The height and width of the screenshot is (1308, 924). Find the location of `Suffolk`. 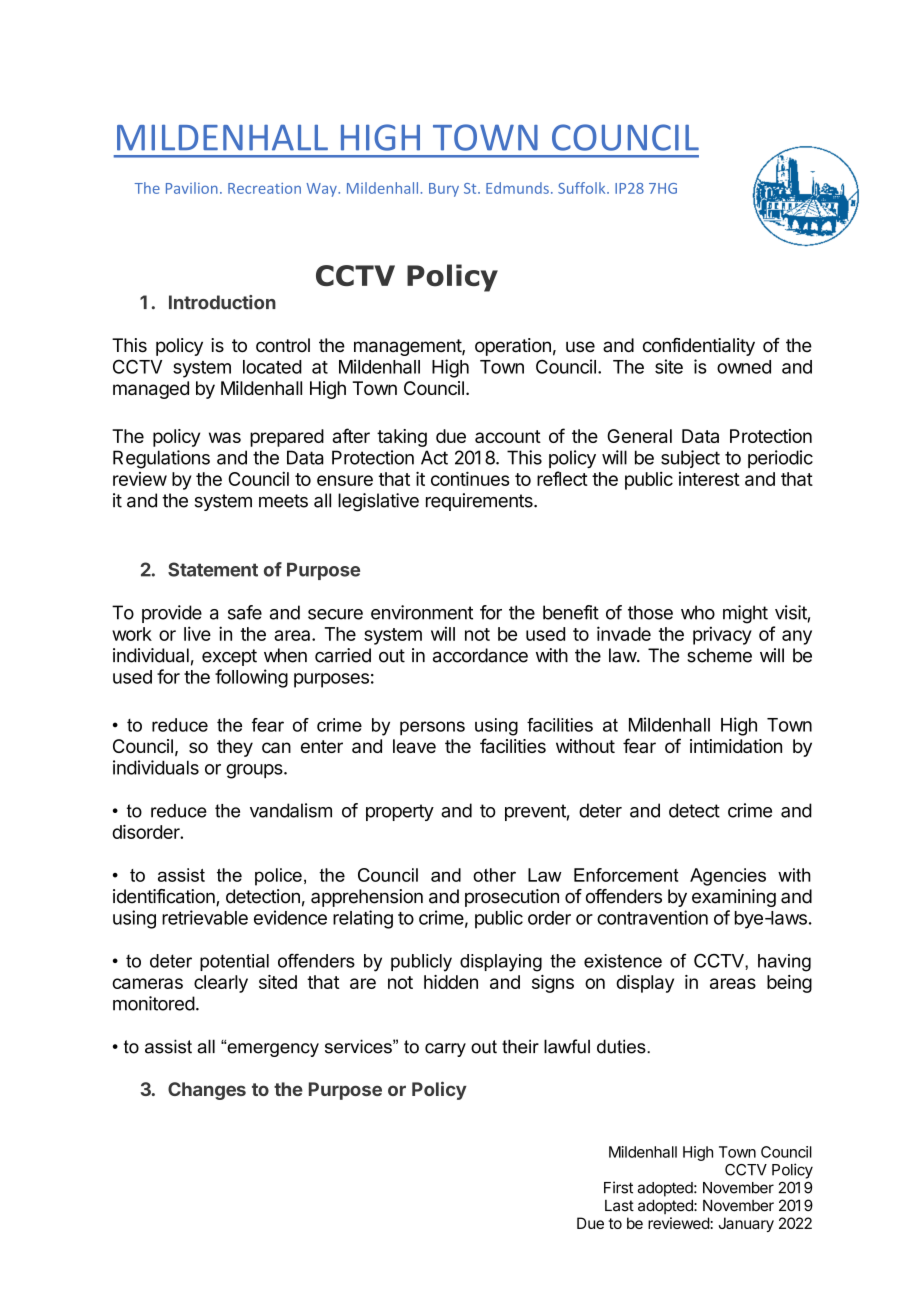

Suffolk is located at coordinates (583, 188).
